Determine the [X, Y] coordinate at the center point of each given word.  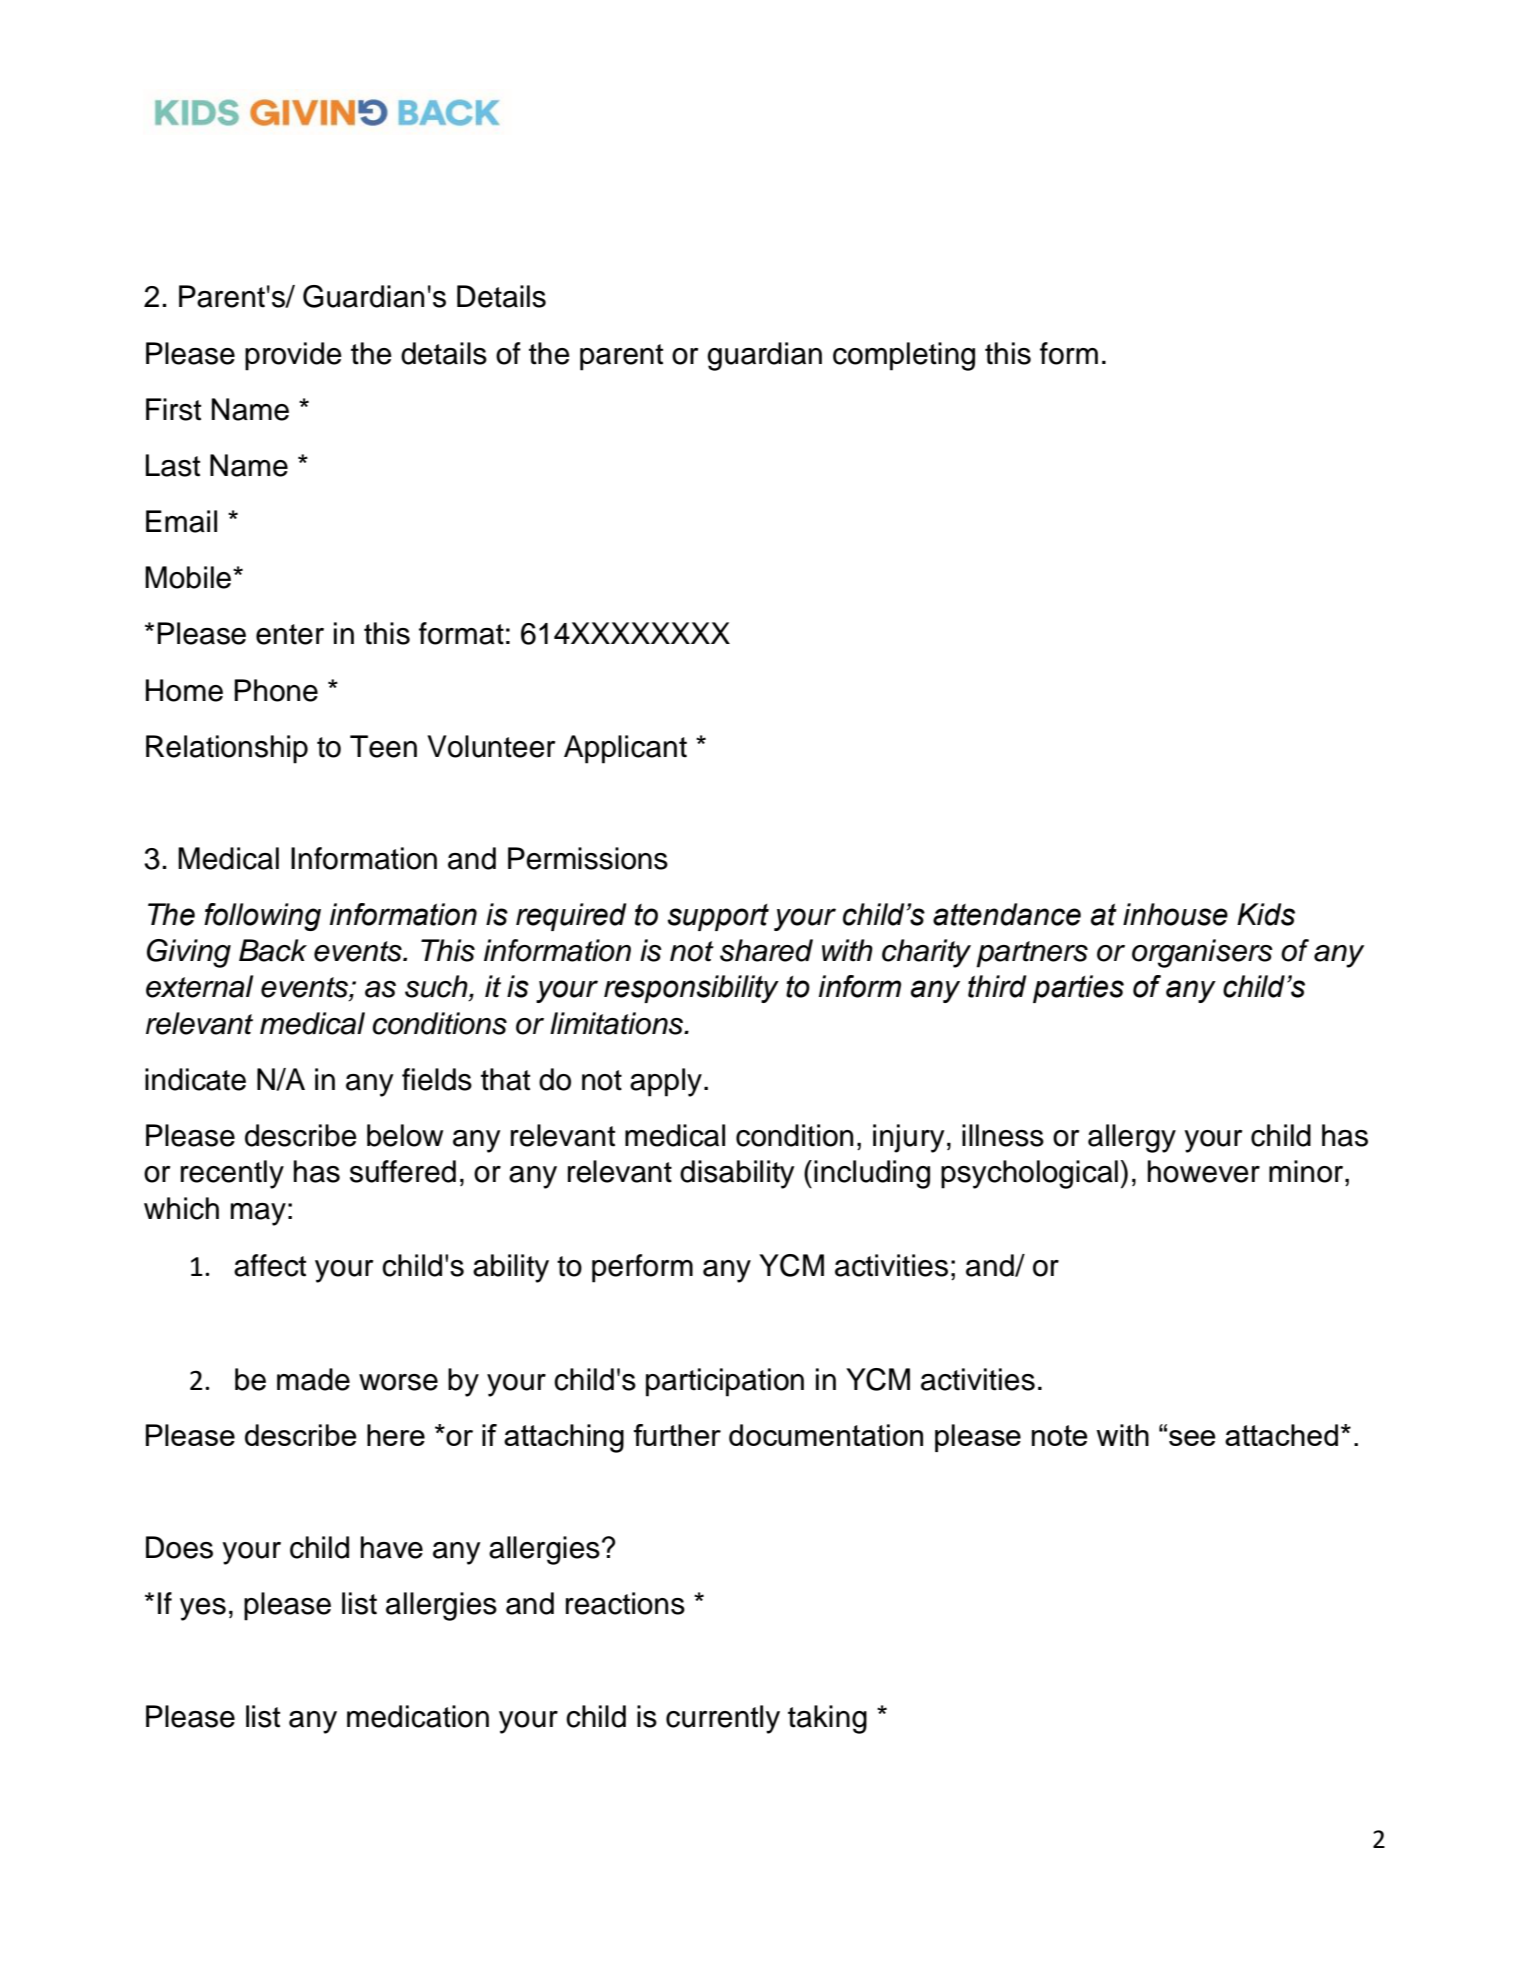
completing [904, 356]
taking [827, 1719]
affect [270, 1265]
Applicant [625, 749]
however [1204, 1171]
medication [418, 1716]
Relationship [227, 749]
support [718, 917]
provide [293, 356]
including [872, 1174]
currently [723, 1719]
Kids [1266, 914]
